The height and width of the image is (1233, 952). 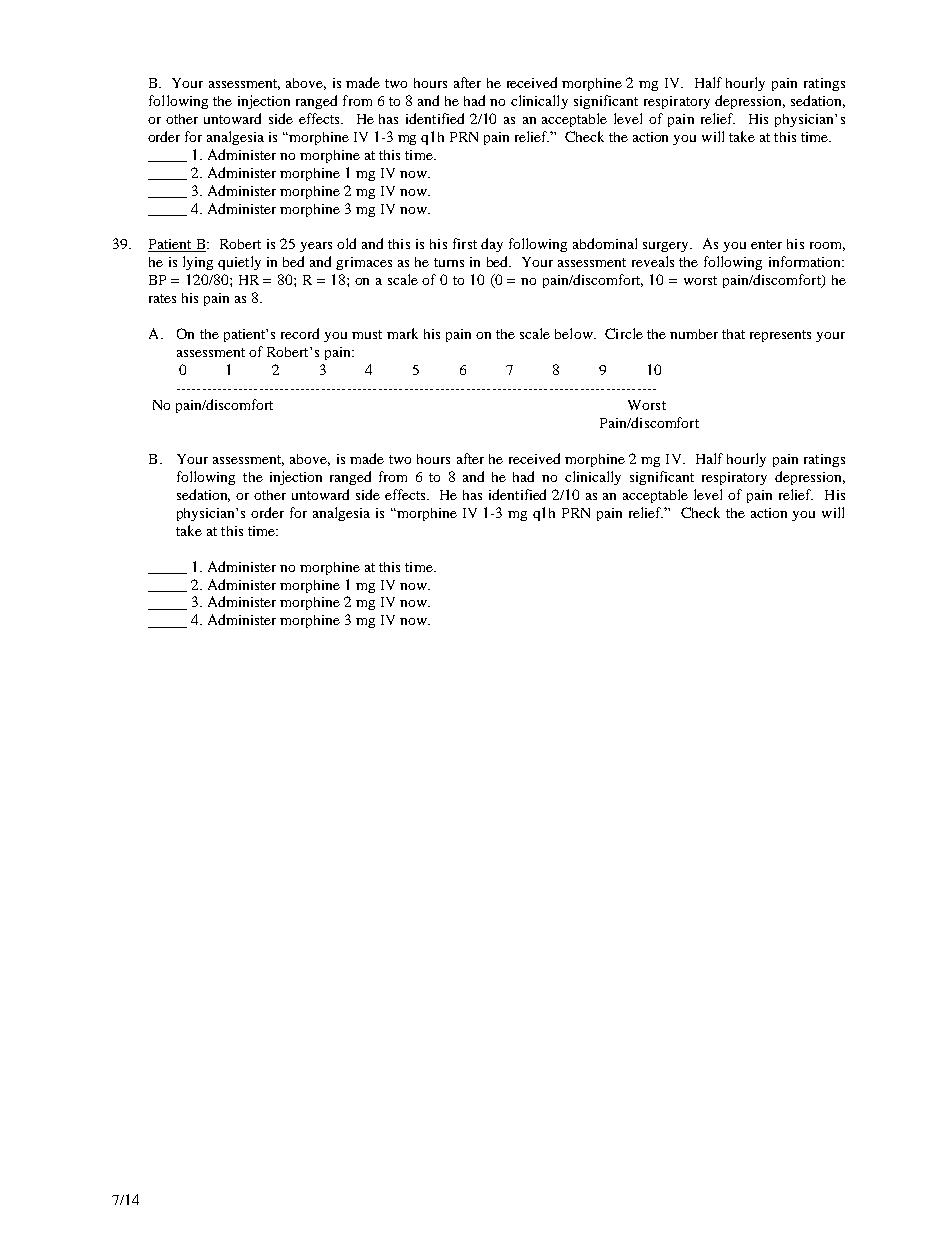 What do you see at coordinates (367, 334) in the image?
I see `must` at bounding box center [367, 334].
